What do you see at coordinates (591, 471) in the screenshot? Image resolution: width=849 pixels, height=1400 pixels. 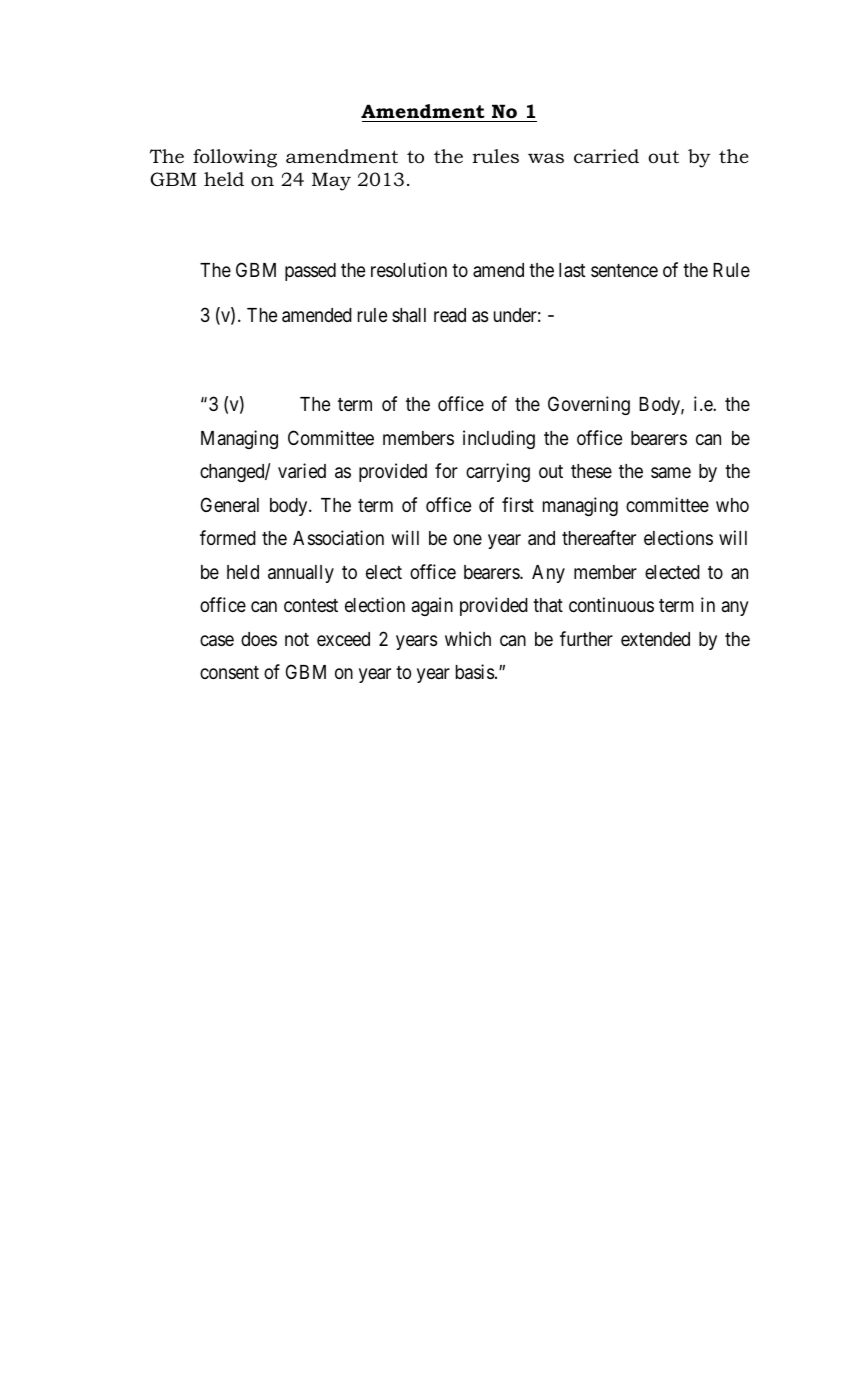 I see `these` at bounding box center [591, 471].
